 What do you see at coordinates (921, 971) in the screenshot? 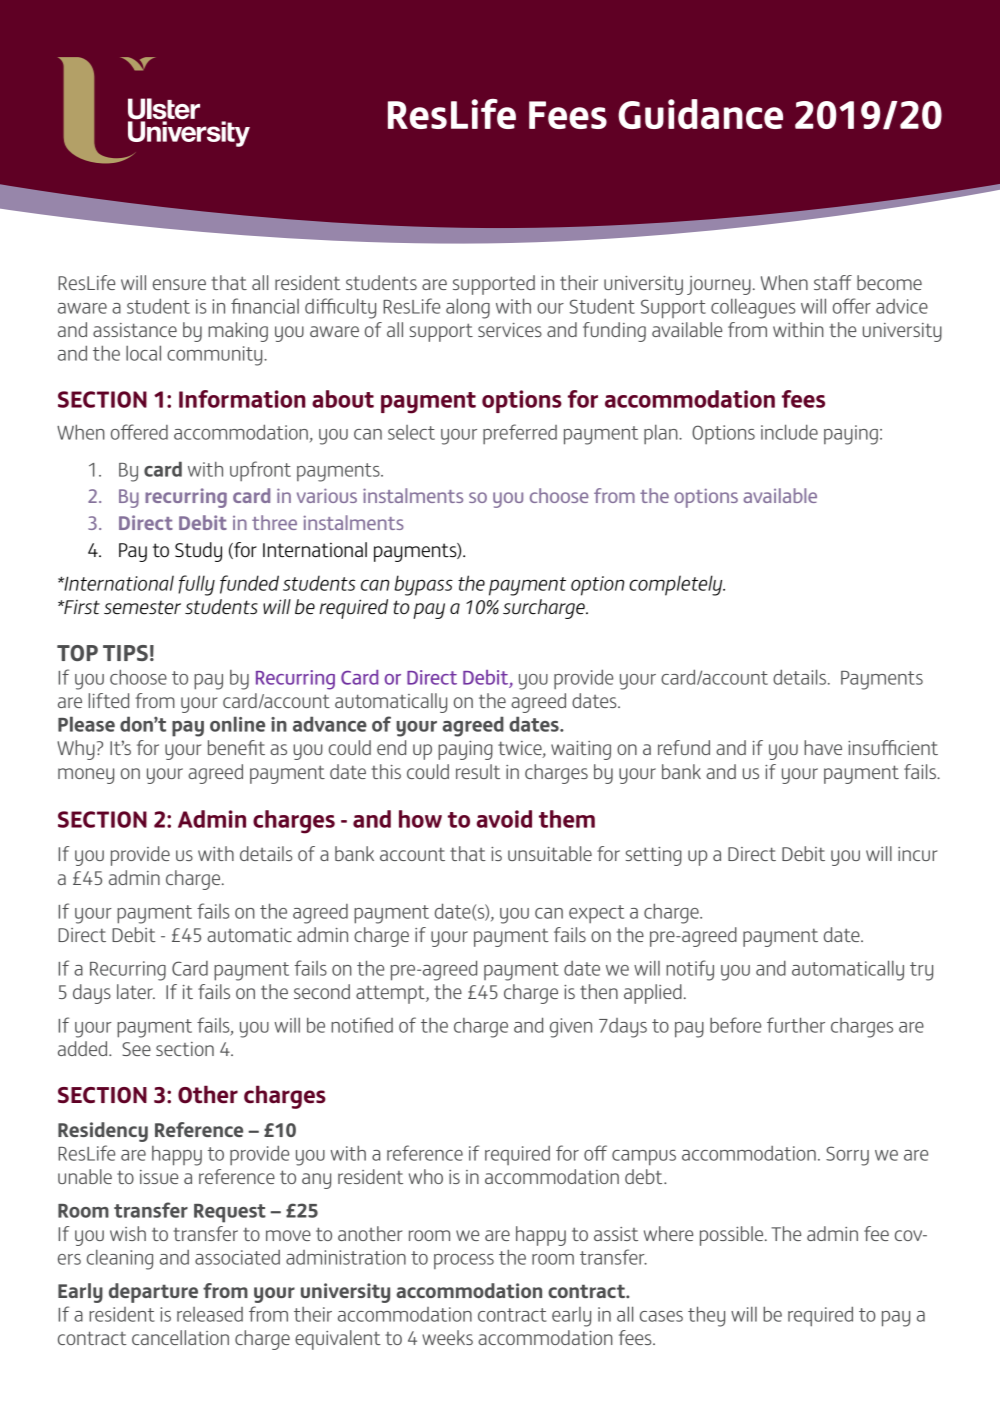
I see `try` at bounding box center [921, 971].
